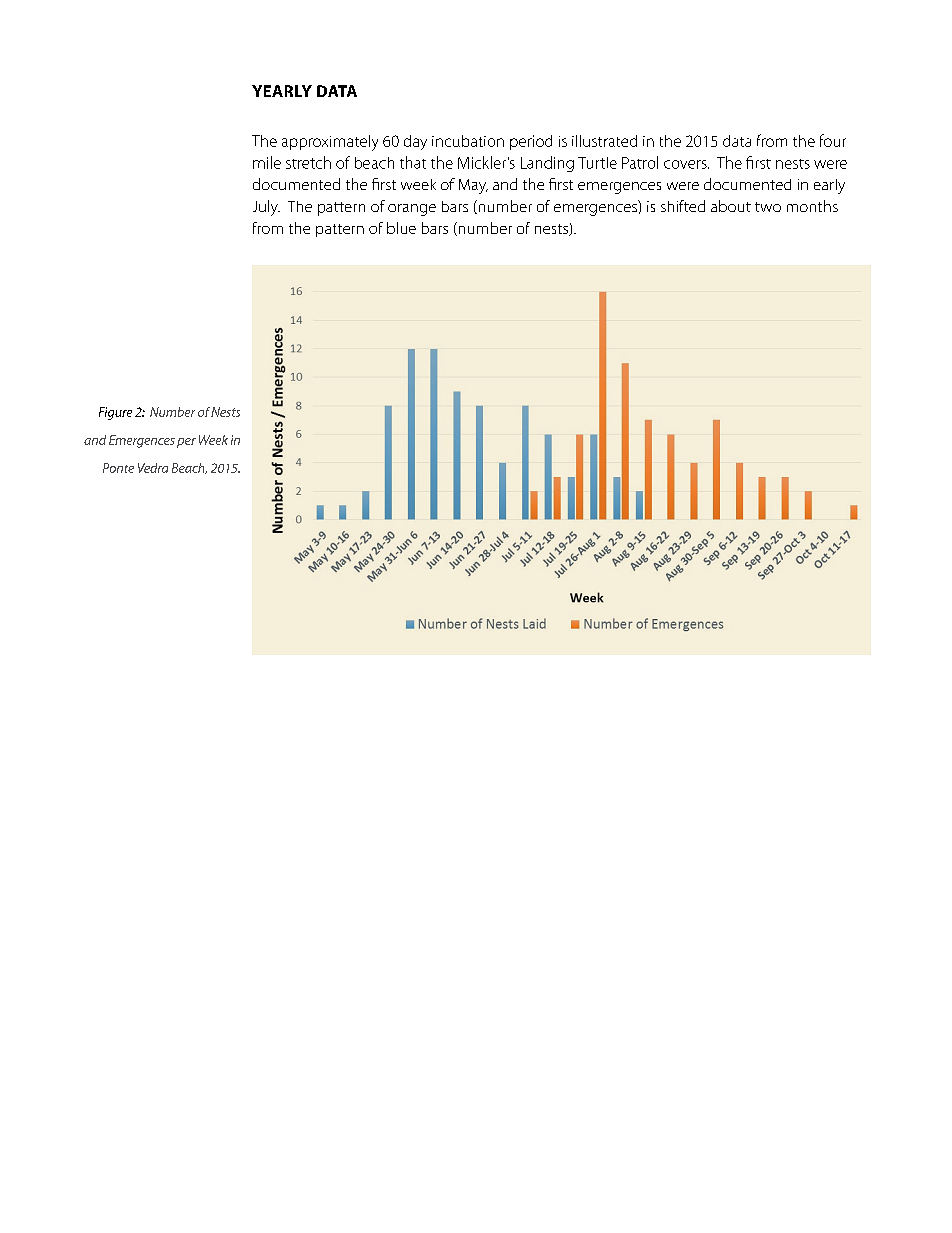  Describe the element at coordinates (468, 141) in the screenshot. I see `incubation` at that location.
